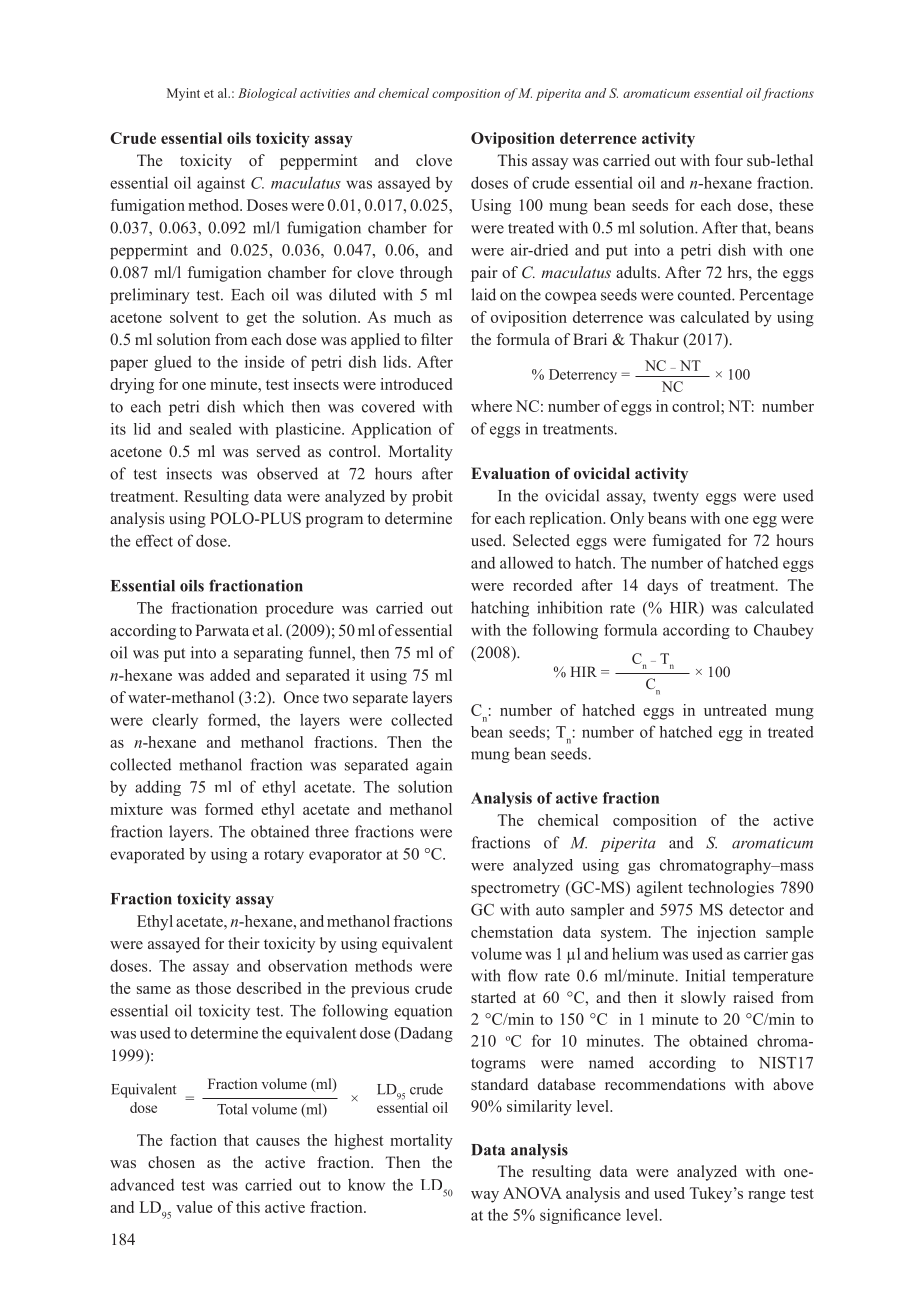  Describe the element at coordinates (676, 498) in the screenshot. I see `twenty` at that location.
